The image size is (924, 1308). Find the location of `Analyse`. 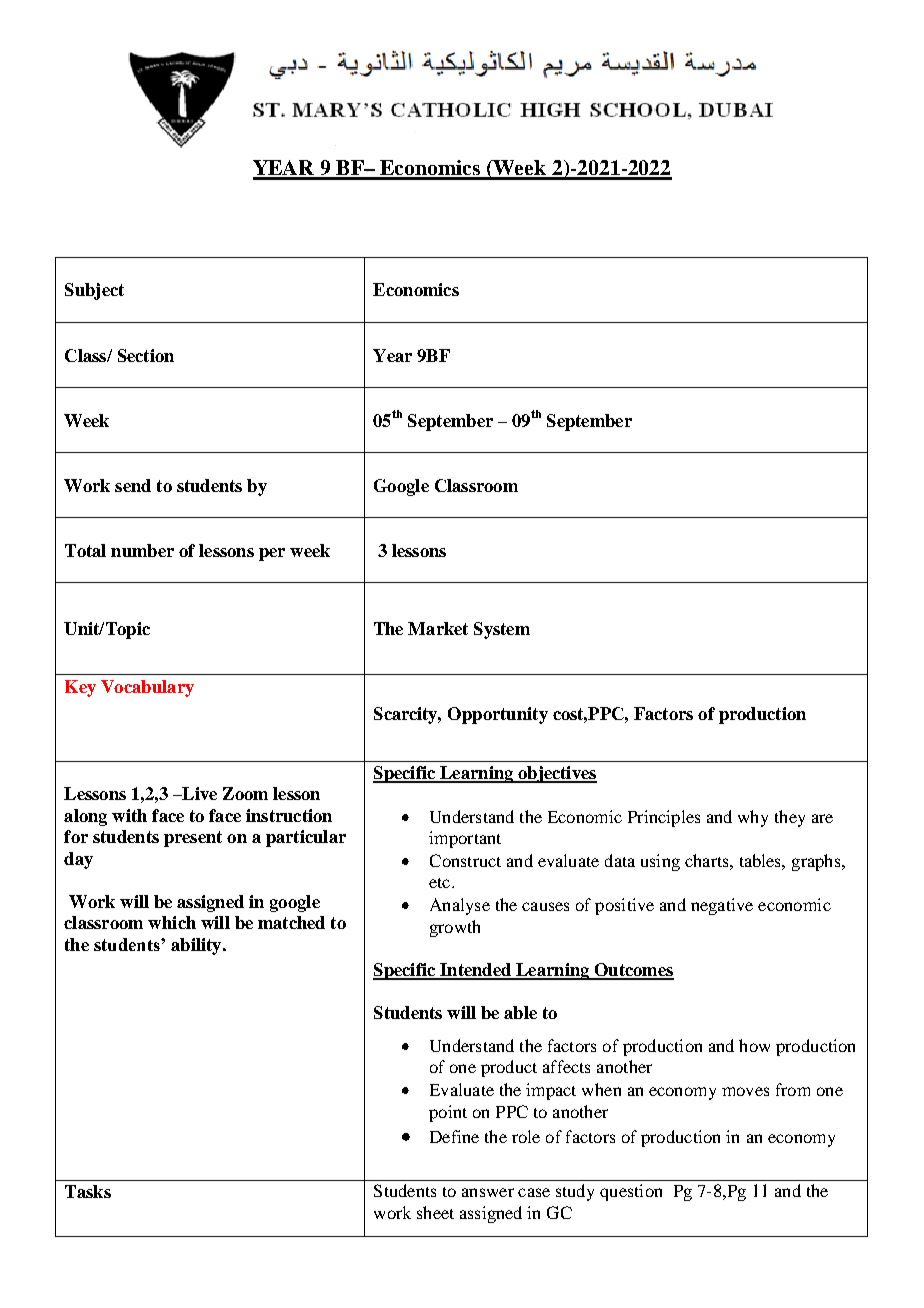

Analyse is located at coordinates (460, 906).
